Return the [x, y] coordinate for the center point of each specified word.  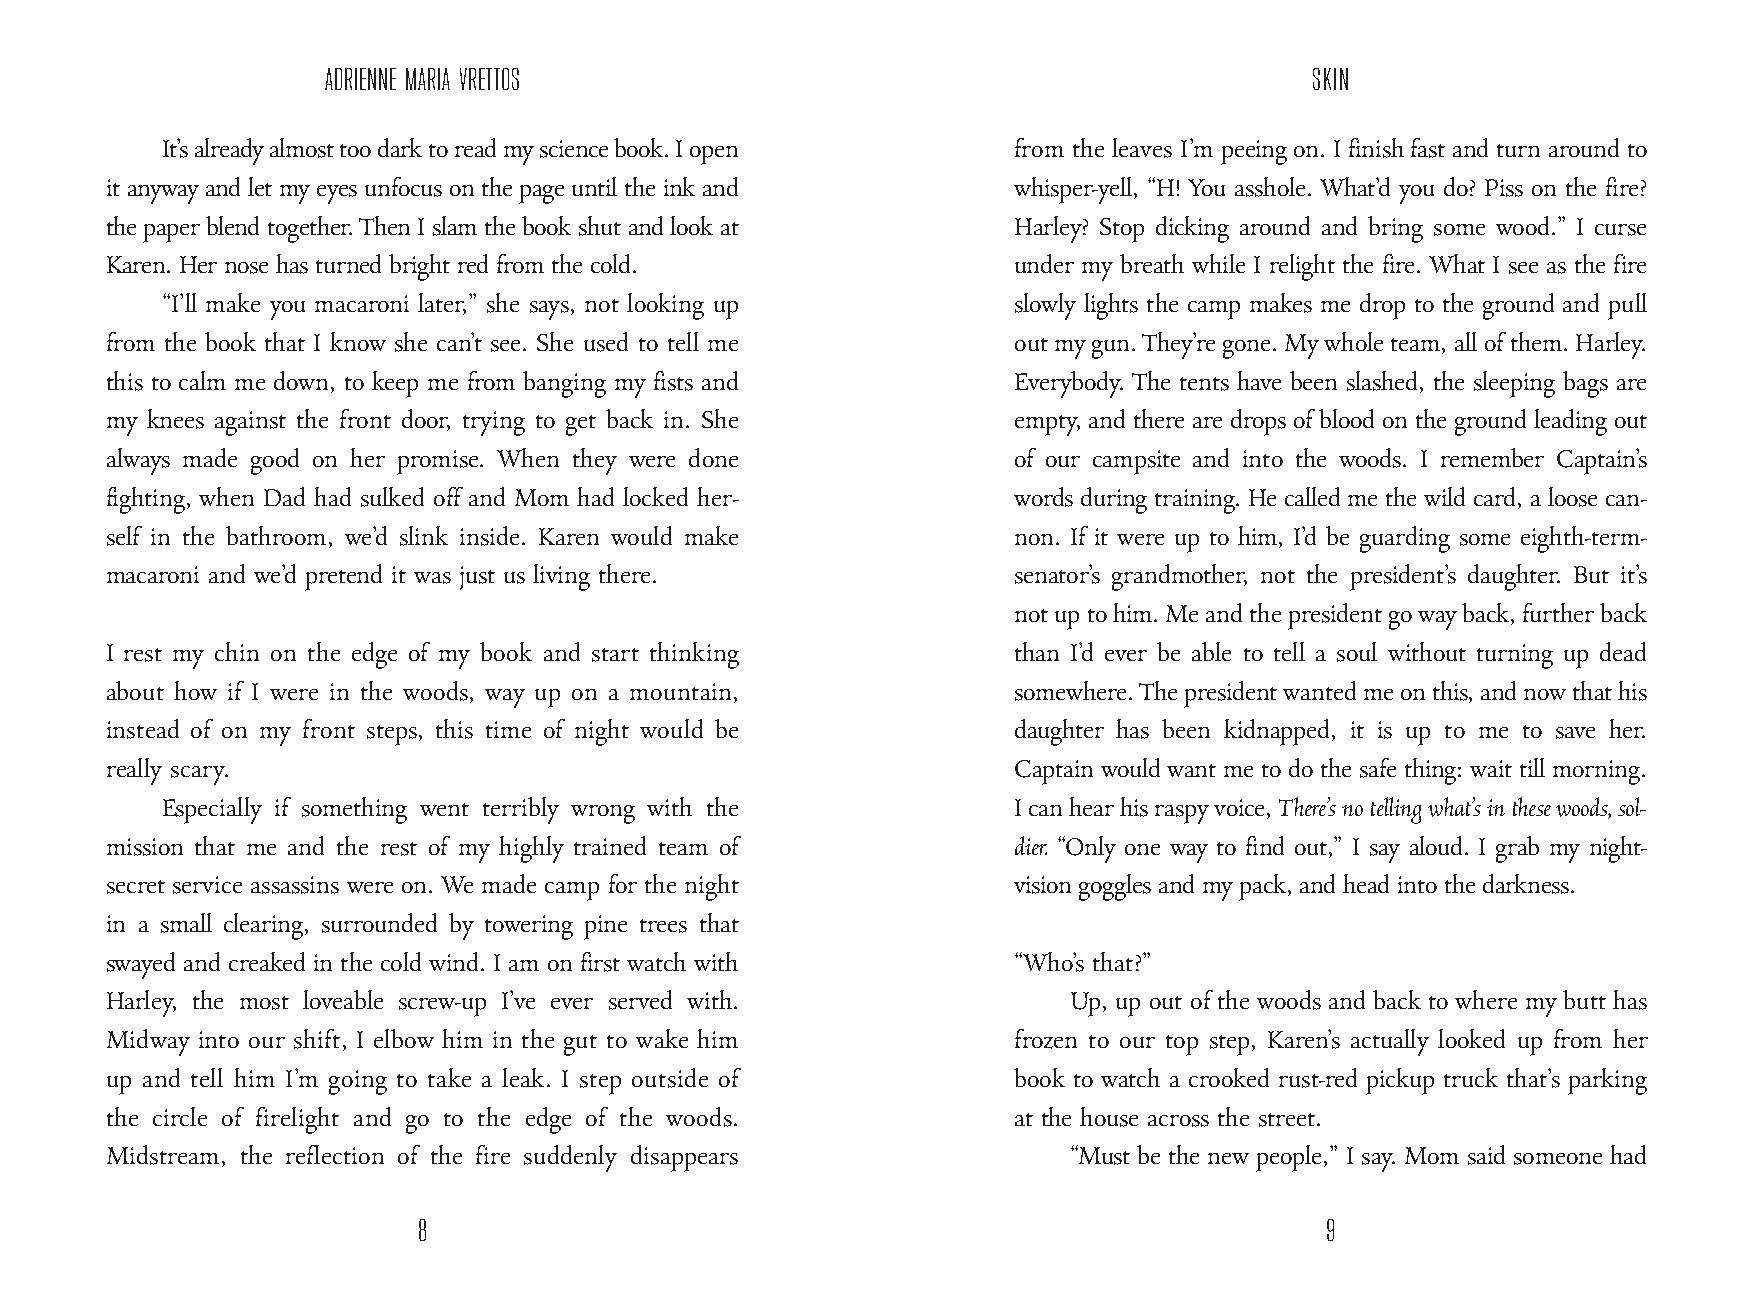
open [714, 155]
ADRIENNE [360, 79]
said [1486, 1155]
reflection [335, 1154]
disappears [684, 1158]
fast [1428, 148]
